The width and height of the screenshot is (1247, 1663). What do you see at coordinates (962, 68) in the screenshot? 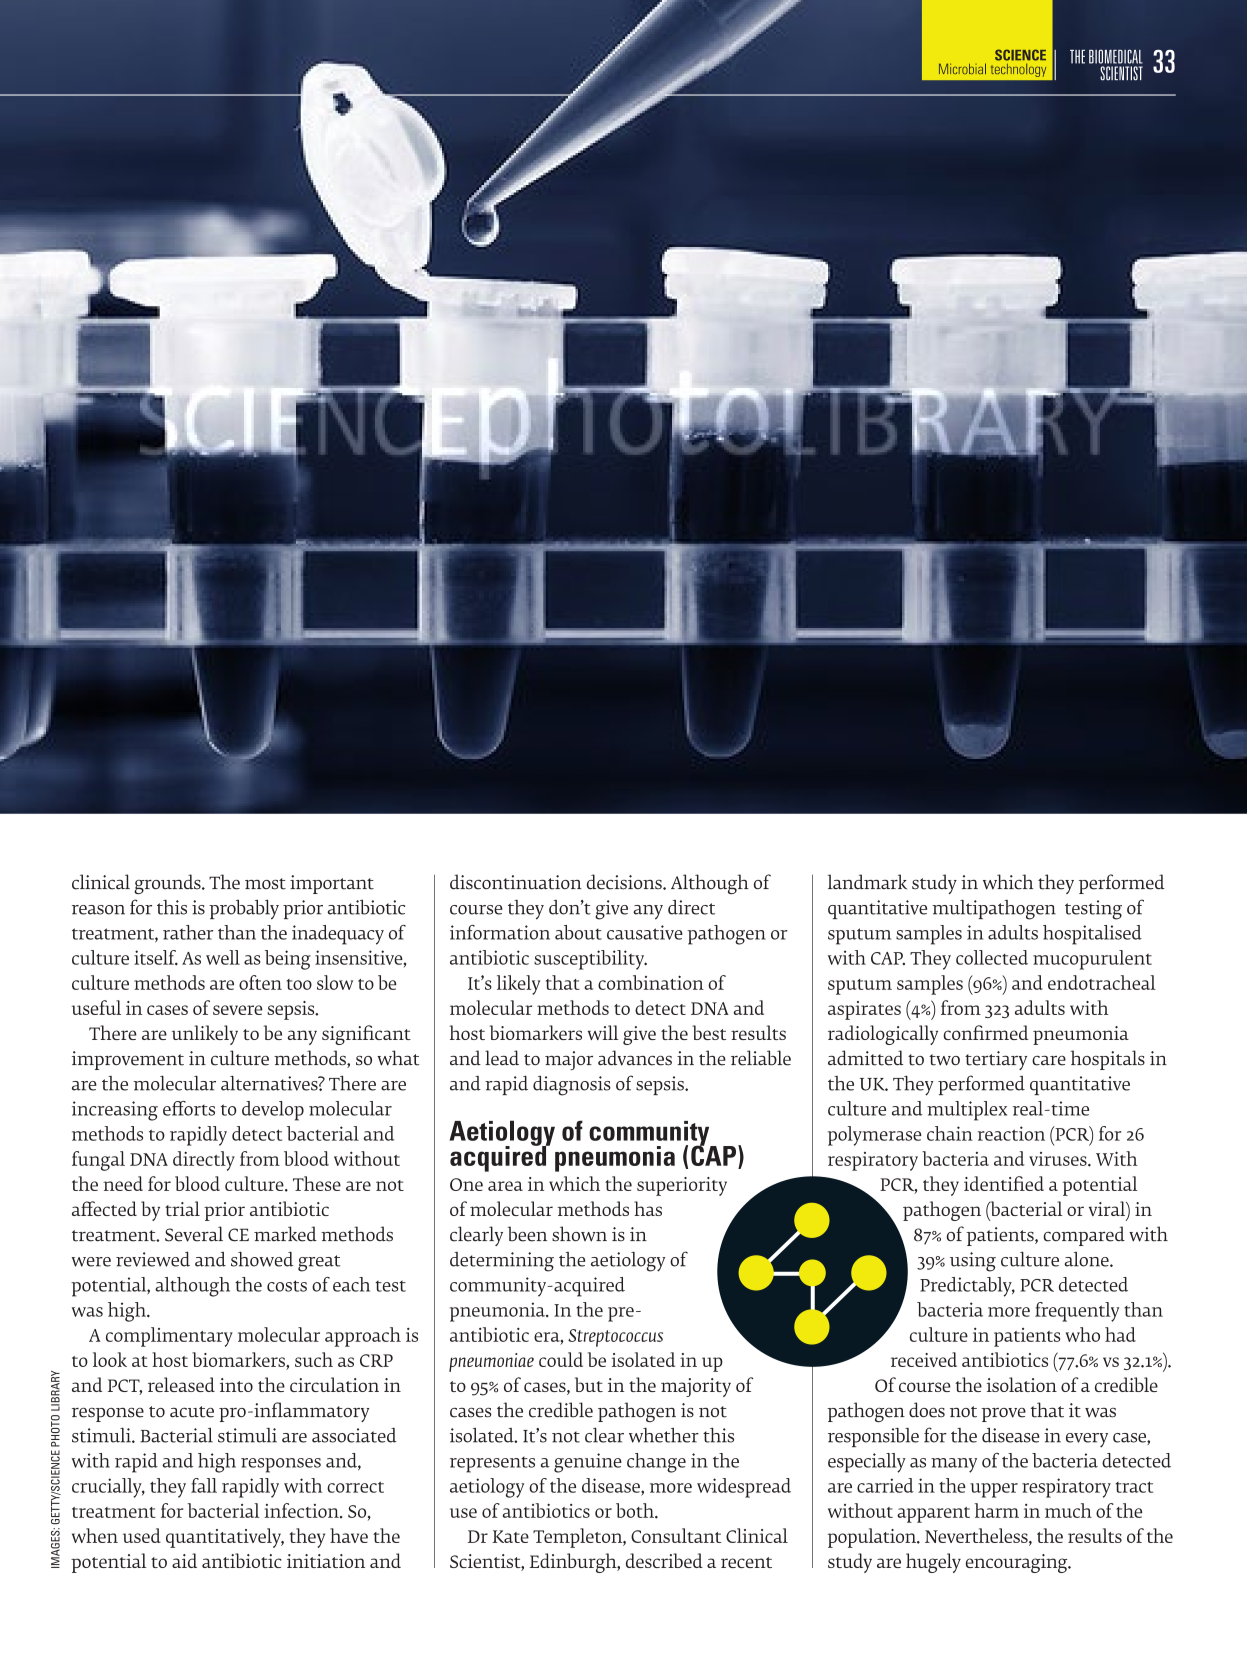
I see `Microbial` at bounding box center [962, 68].
